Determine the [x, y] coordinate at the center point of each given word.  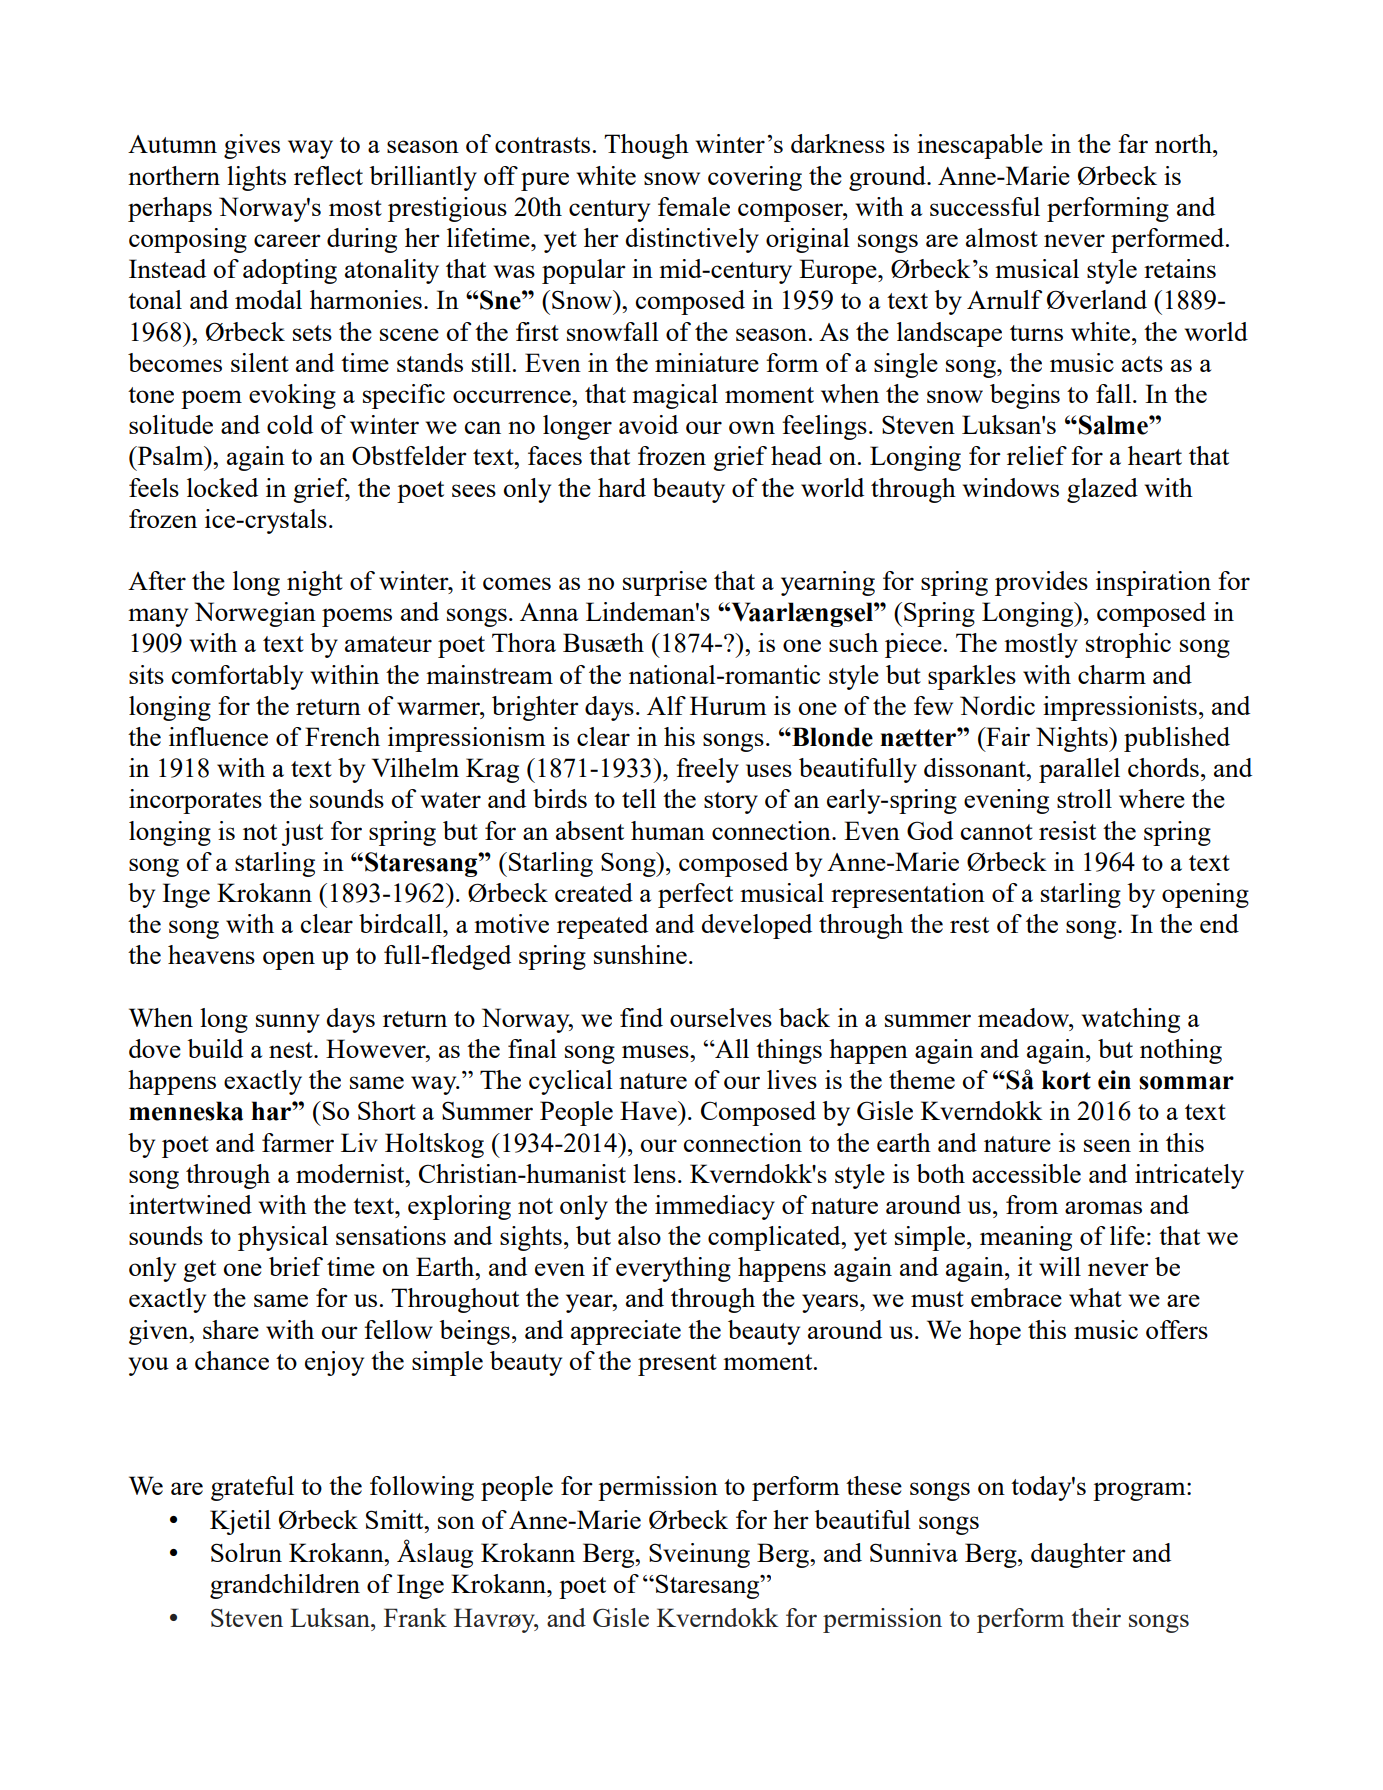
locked [222, 487]
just [302, 833]
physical [283, 1238]
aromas [1103, 1207]
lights [256, 178]
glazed [1102, 490]
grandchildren [285, 1586]
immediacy [715, 1207]
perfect [695, 895]
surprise [665, 583]
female [694, 206]
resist [1067, 830]
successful [985, 206]
